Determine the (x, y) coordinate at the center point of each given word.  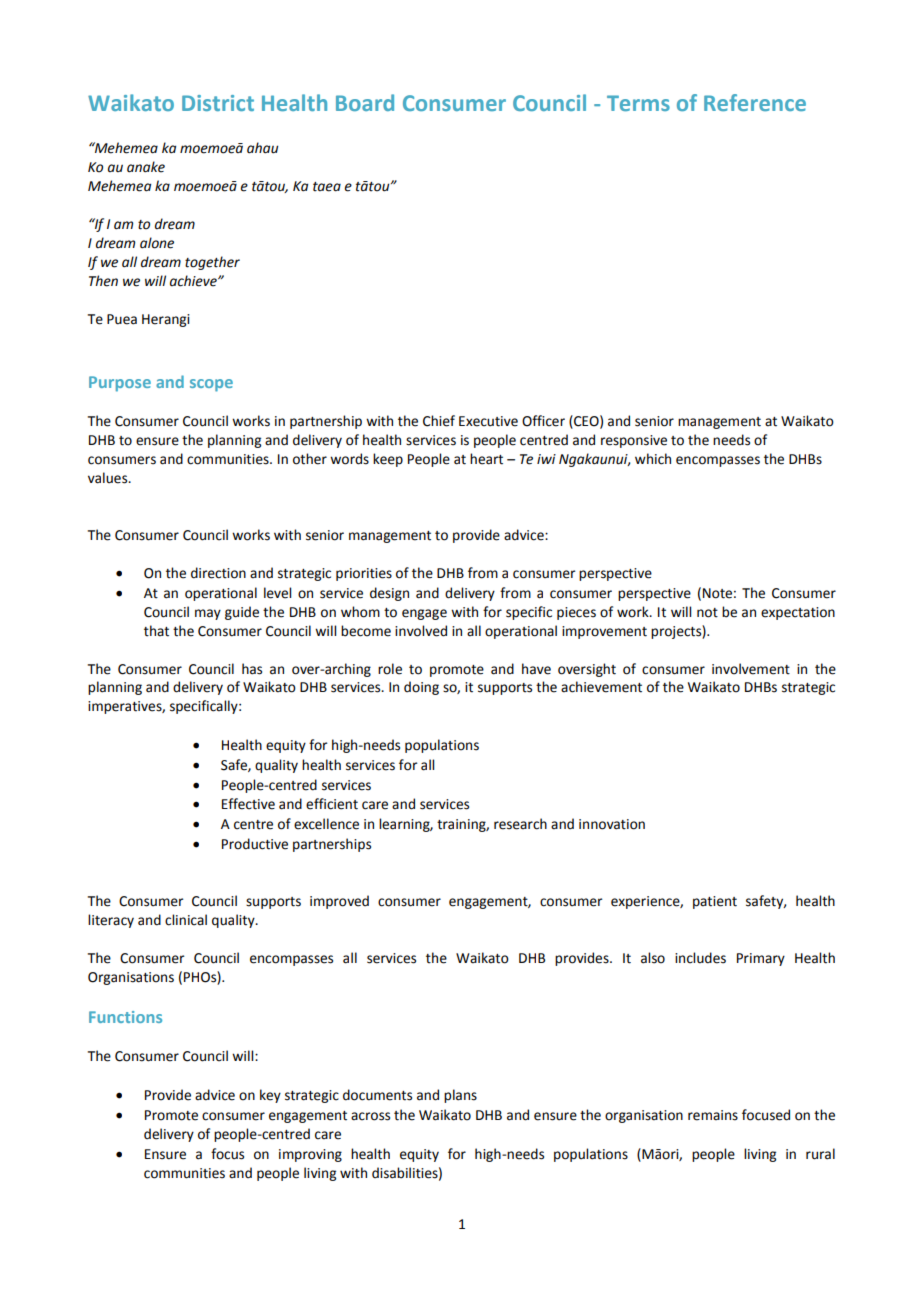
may (208, 614)
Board (365, 102)
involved (421, 631)
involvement (751, 669)
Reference (755, 102)
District (218, 103)
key (270, 1096)
